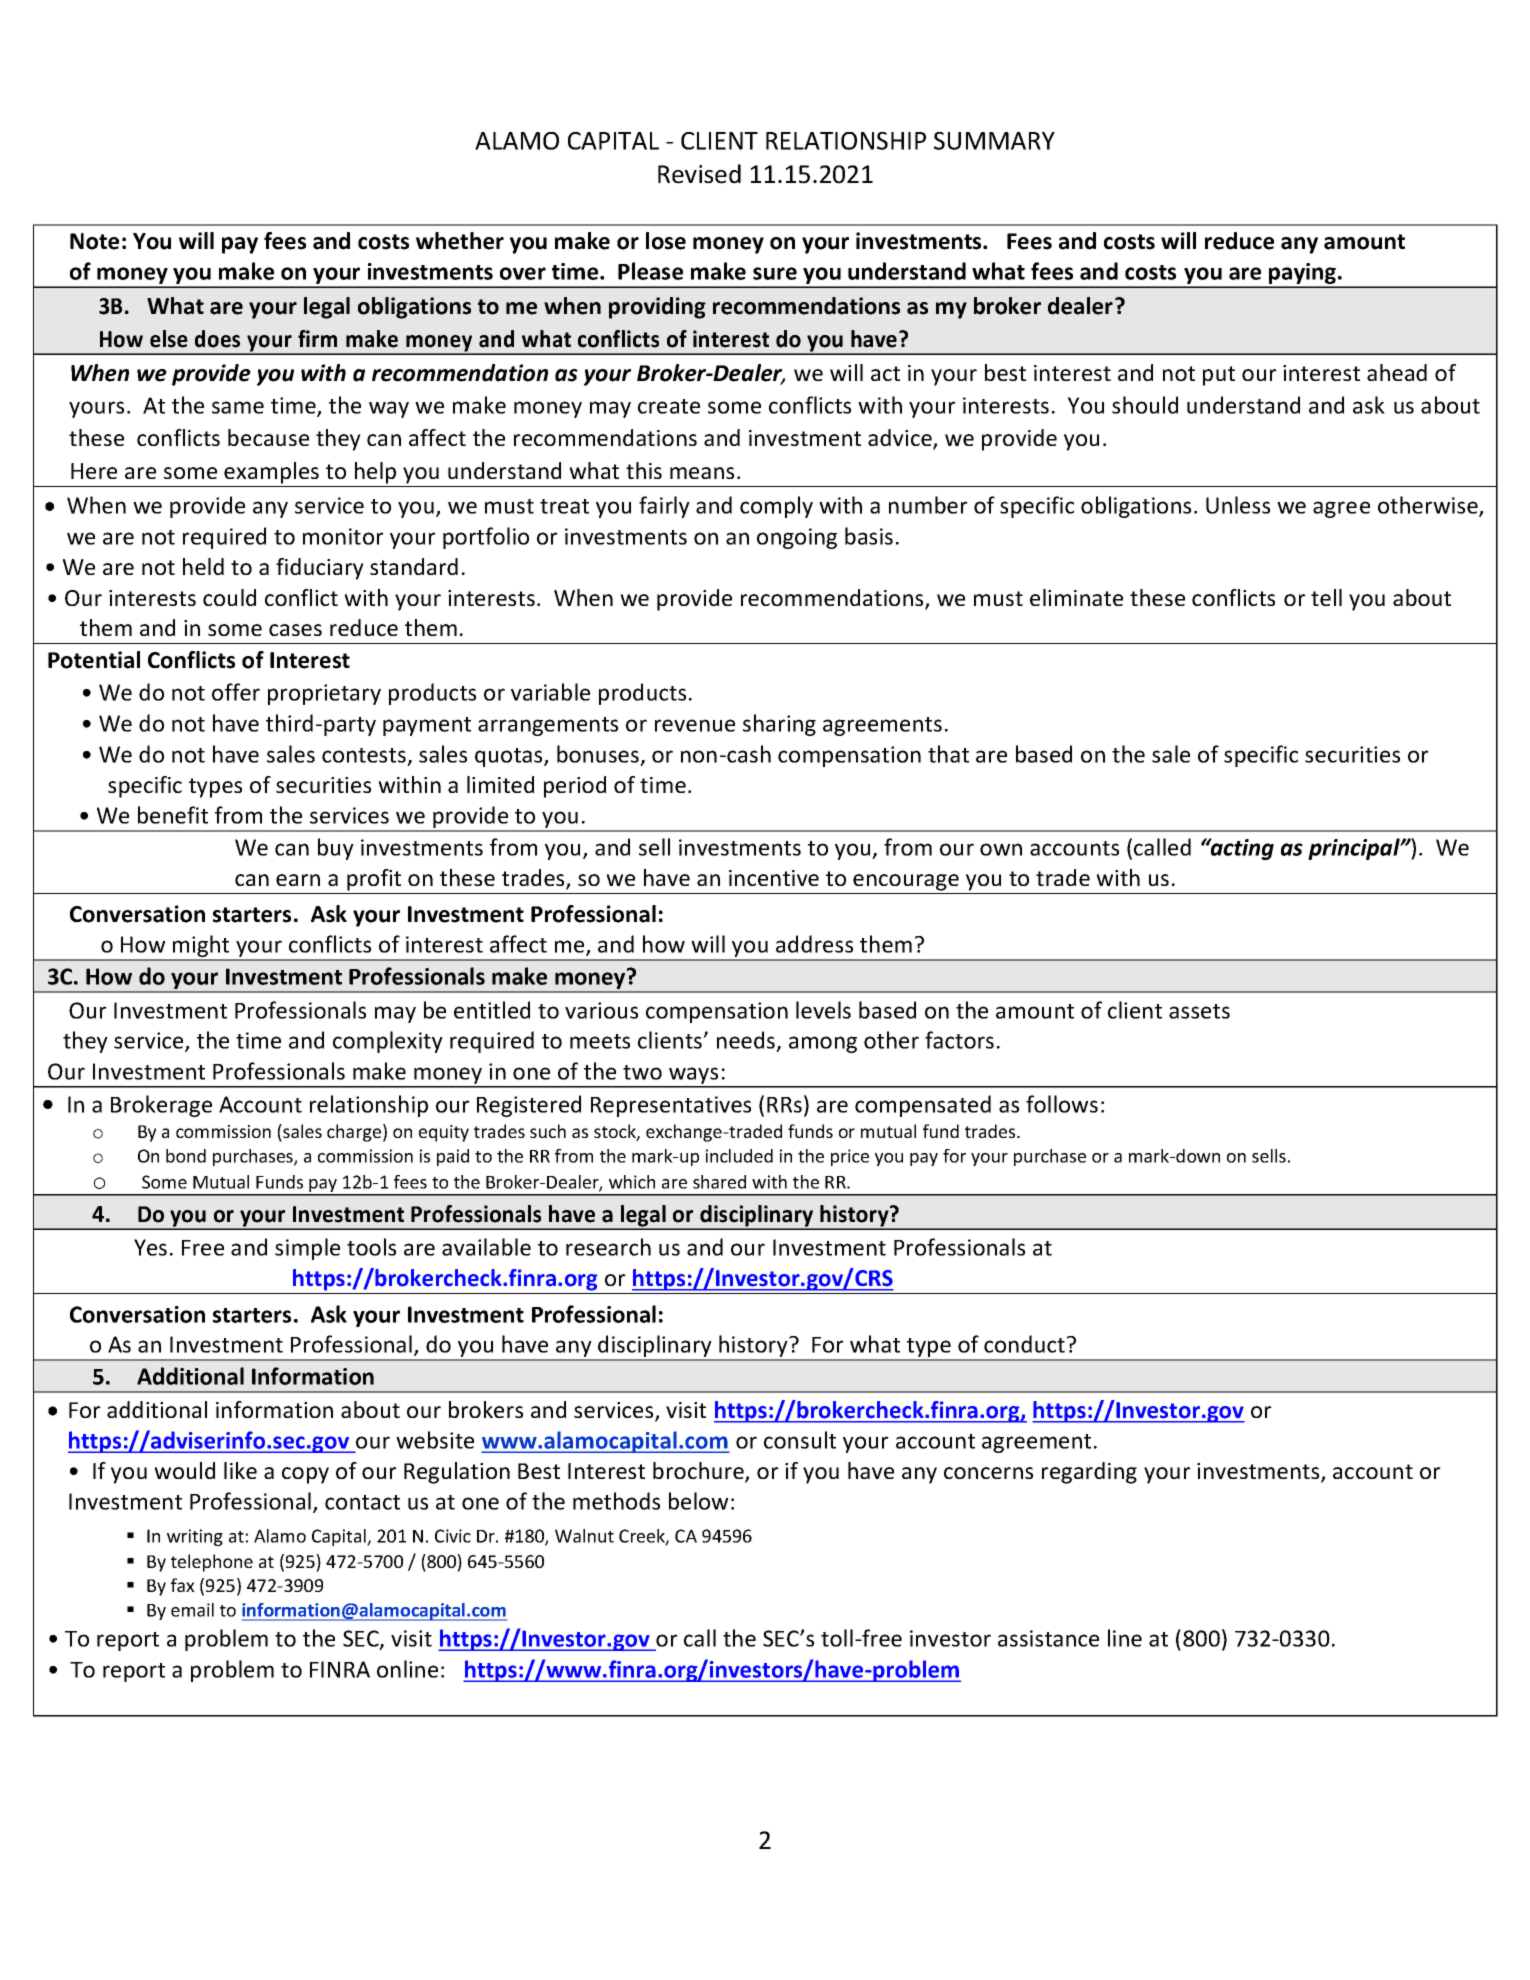  What do you see at coordinates (298, 880) in the document?
I see `earn` at bounding box center [298, 880].
